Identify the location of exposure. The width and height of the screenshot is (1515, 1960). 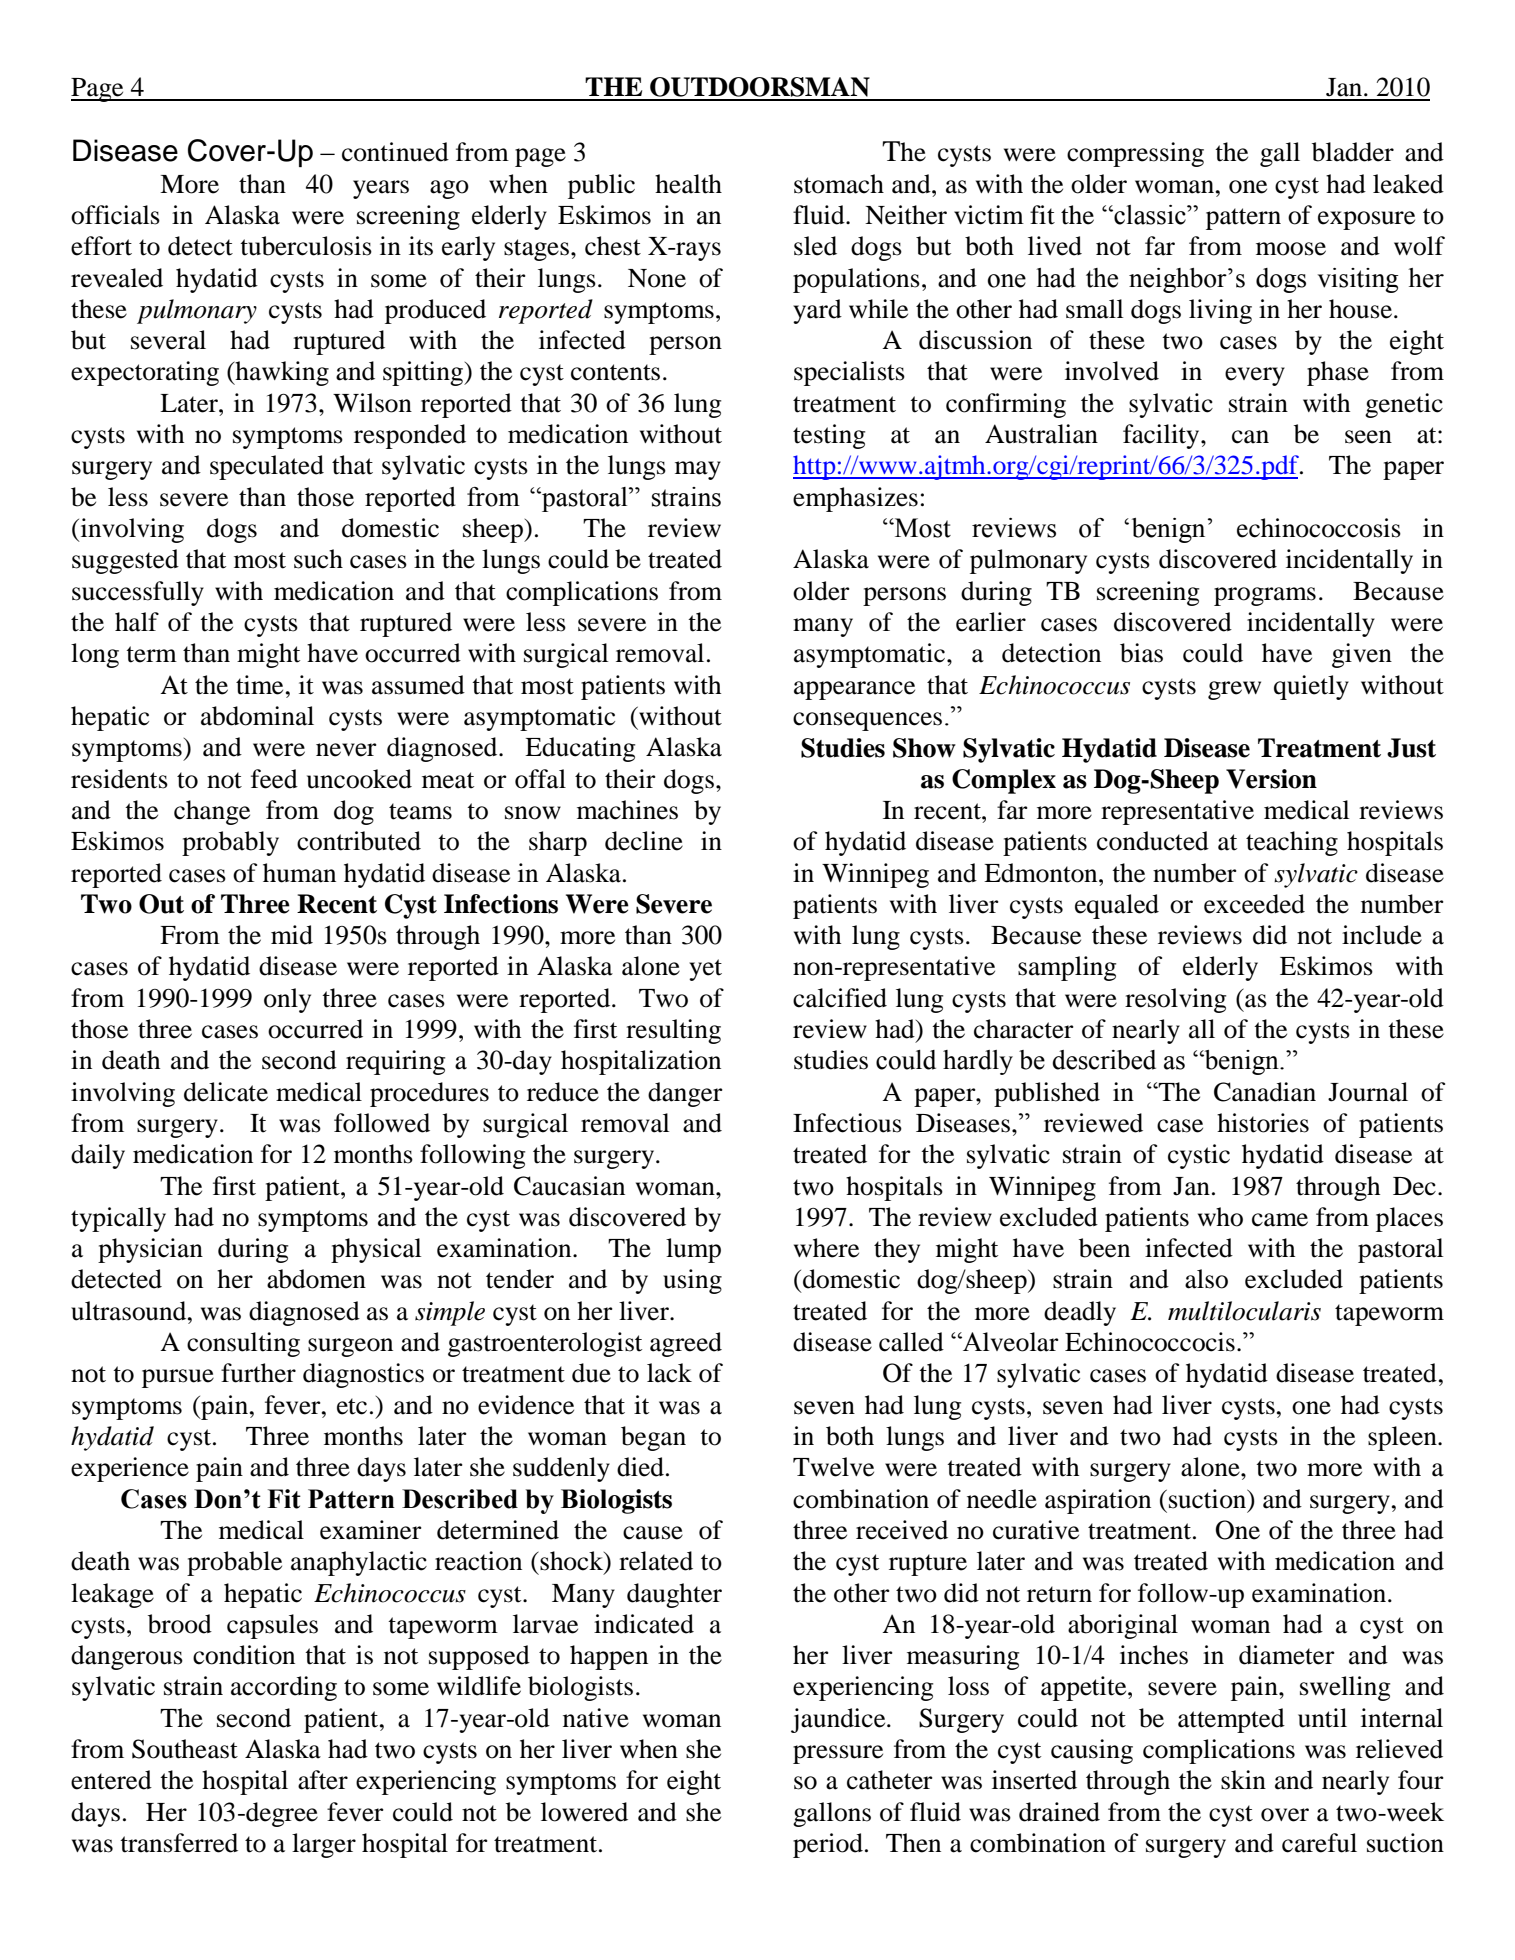
(1366, 220).
